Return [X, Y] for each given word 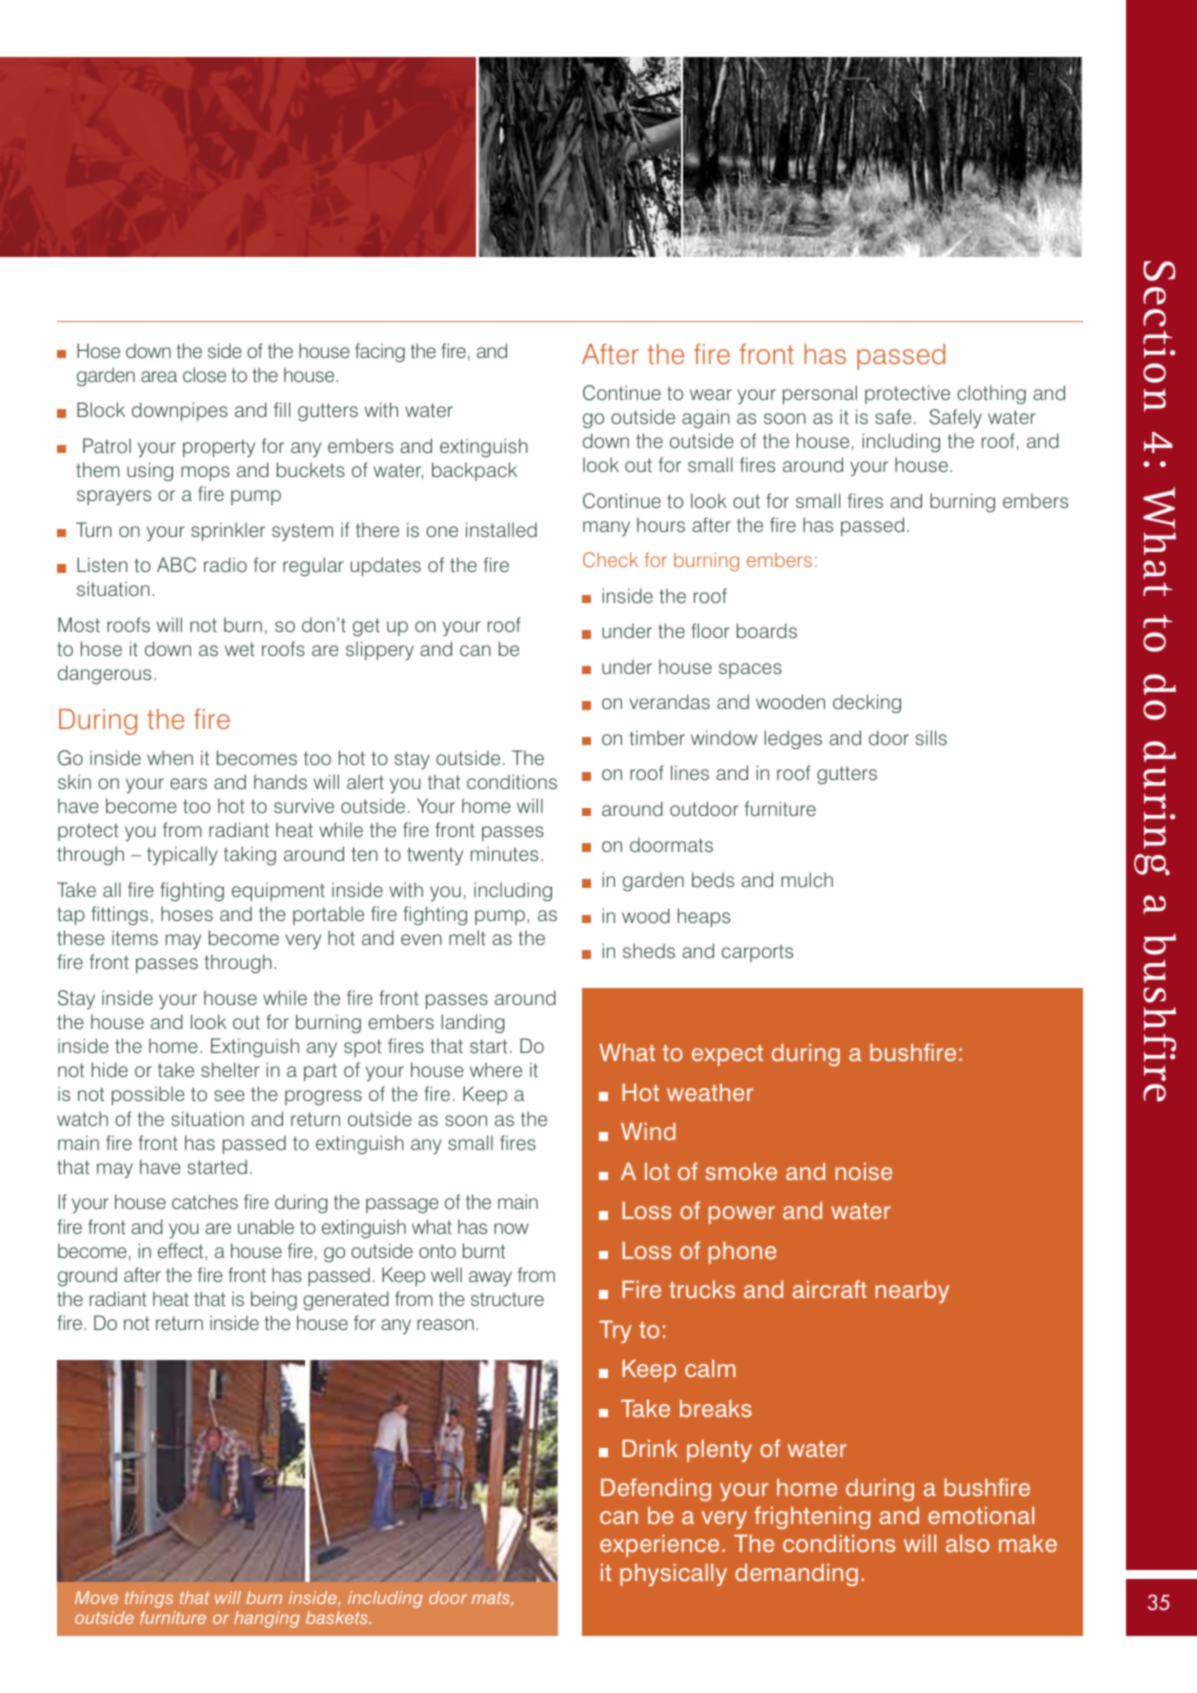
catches [205, 1201]
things [149, 1599]
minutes [504, 853]
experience [659, 1546]
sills [931, 737]
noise [863, 1171]
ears [188, 783]
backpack [474, 471]
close [204, 374]
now [511, 1228]
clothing [991, 394]
